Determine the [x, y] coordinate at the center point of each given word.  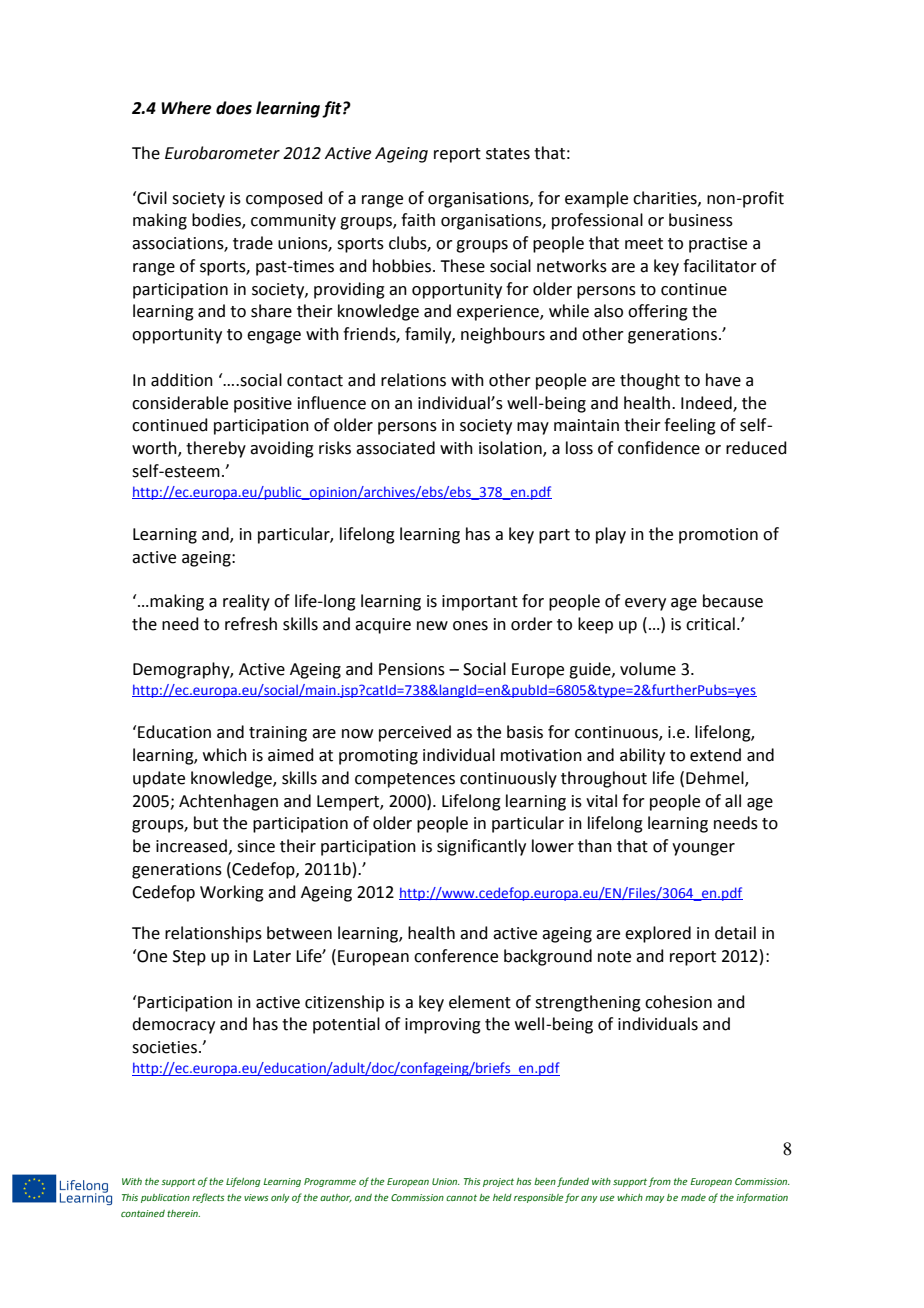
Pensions [412, 669]
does [234, 108]
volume [648, 669]
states [508, 154]
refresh [251, 624]
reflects [208, 1198]
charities [666, 198]
